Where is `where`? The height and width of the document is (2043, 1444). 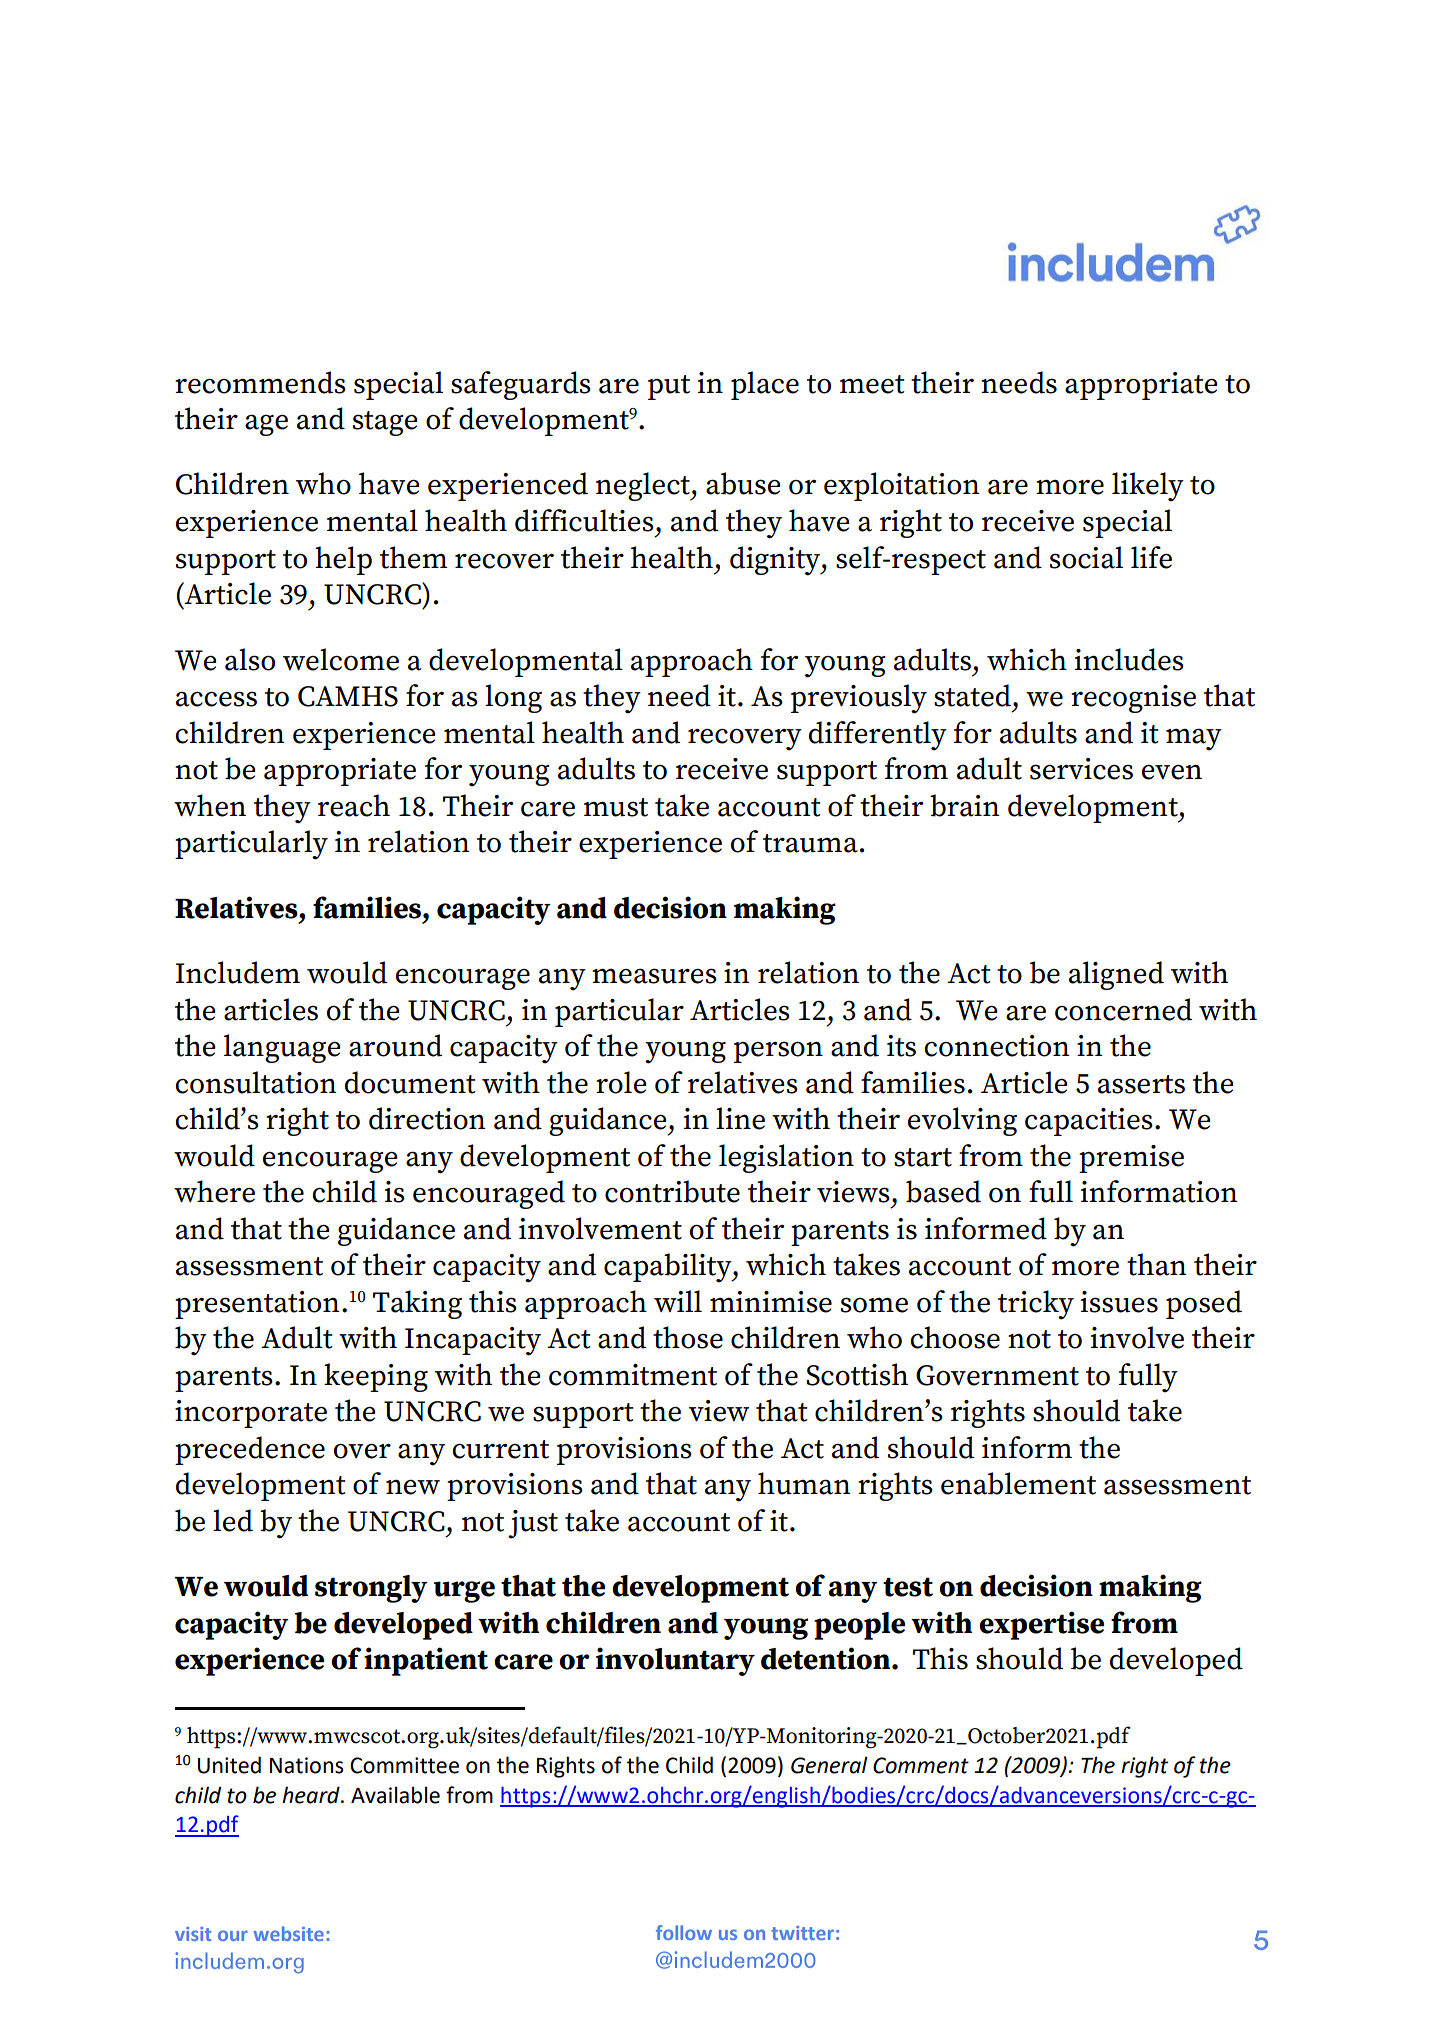
where is located at coordinates (214, 1191).
